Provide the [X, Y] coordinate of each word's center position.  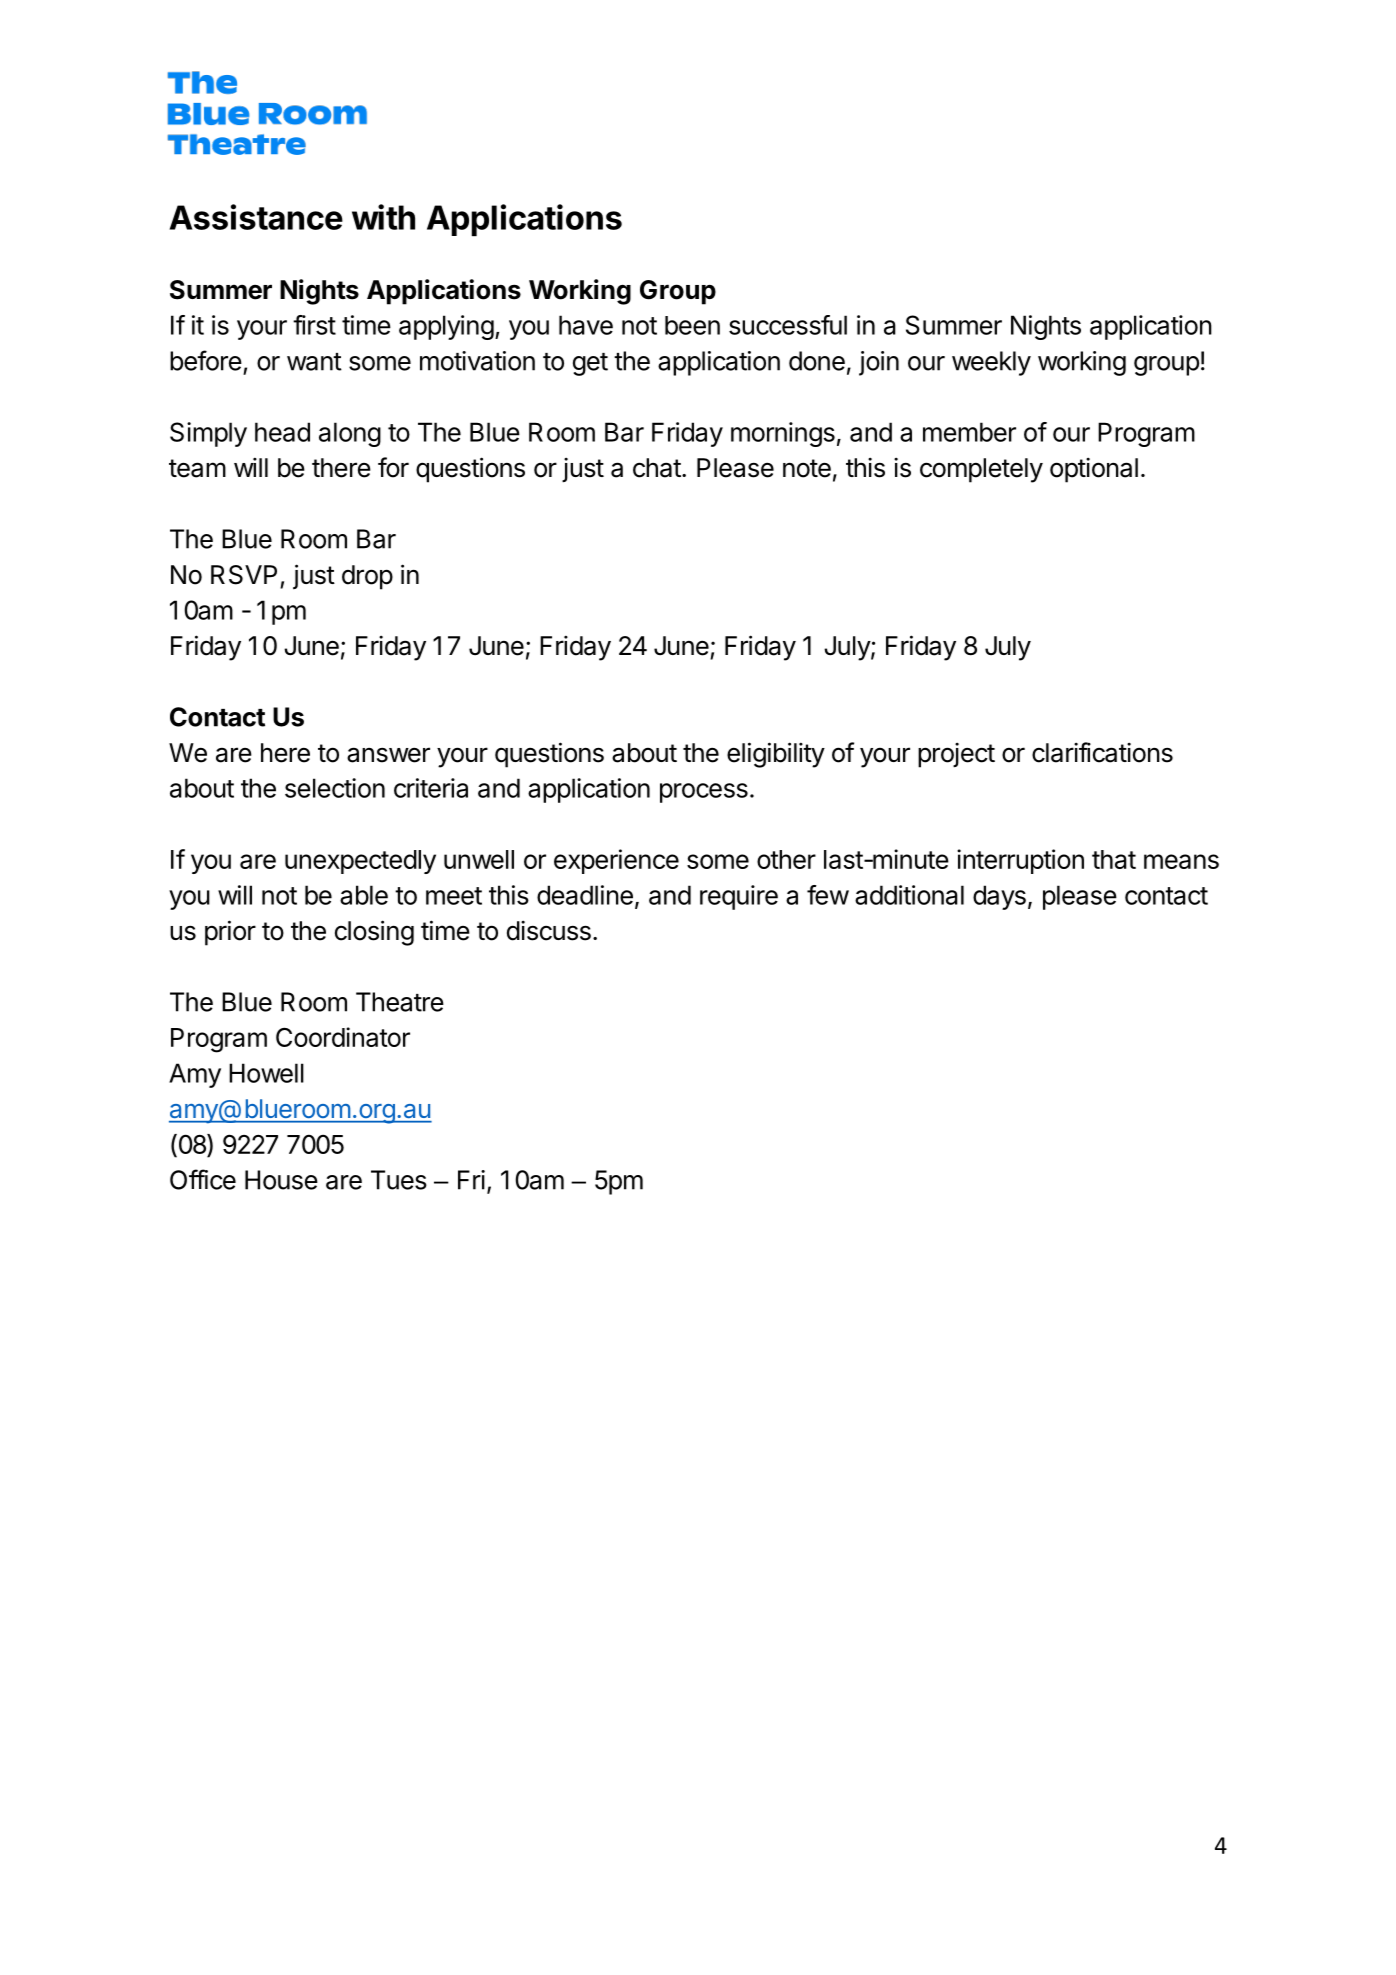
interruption [1020, 861]
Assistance [256, 217]
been [692, 325]
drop [367, 577]
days [999, 897]
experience [616, 861]
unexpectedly [360, 862]
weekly [991, 363]
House [281, 1180]
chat [657, 468]
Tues [399, 1180]
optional [1094, 470]
